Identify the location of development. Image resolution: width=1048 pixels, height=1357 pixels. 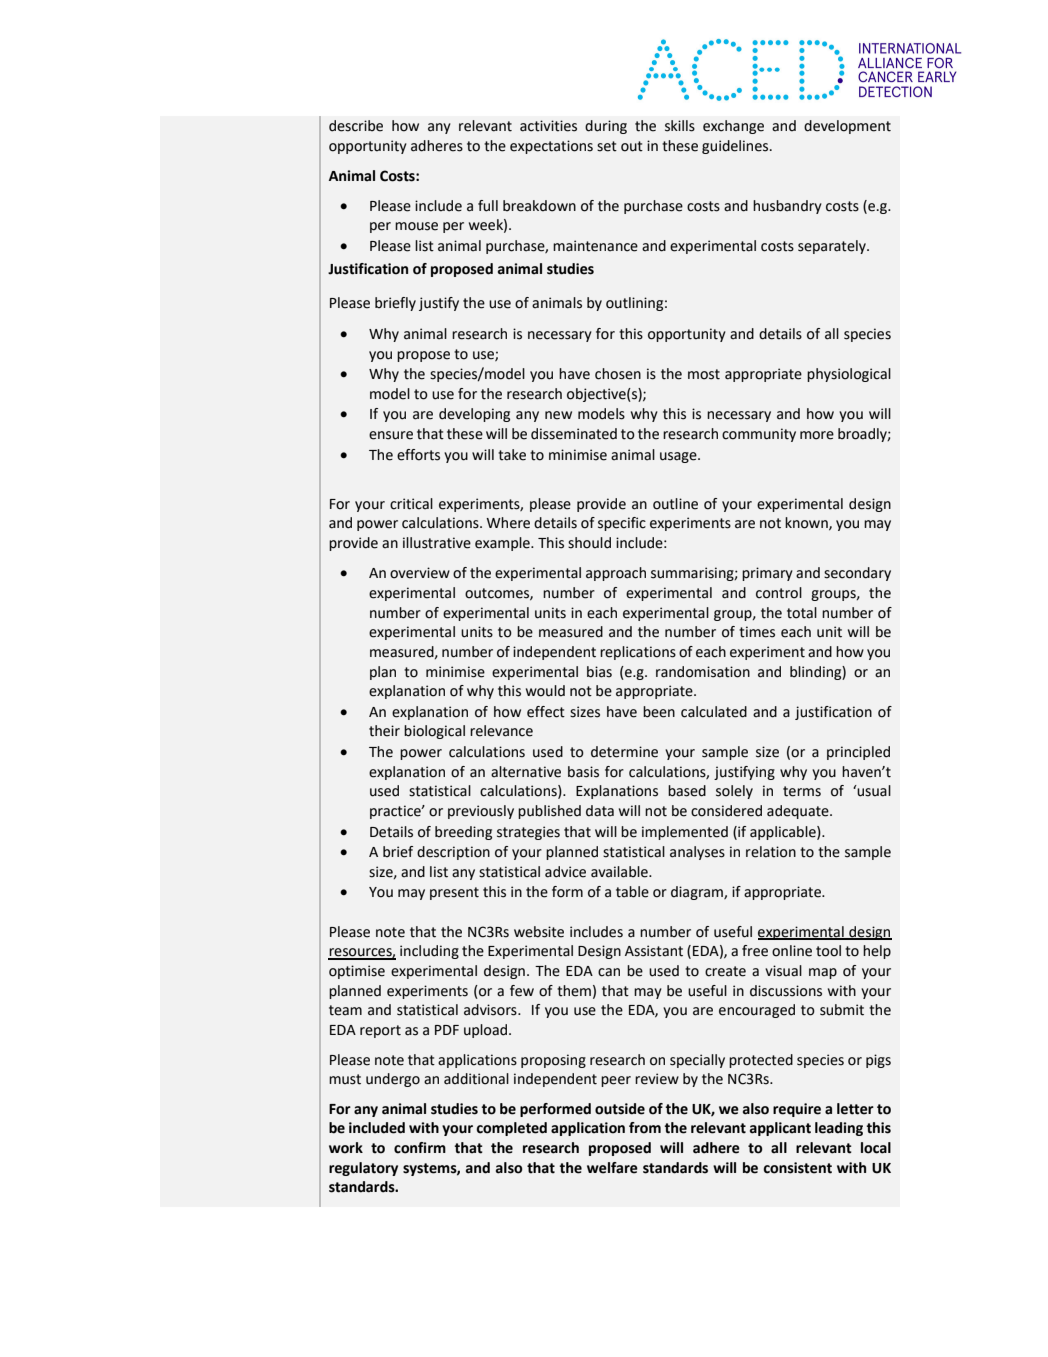
(847, 127).
